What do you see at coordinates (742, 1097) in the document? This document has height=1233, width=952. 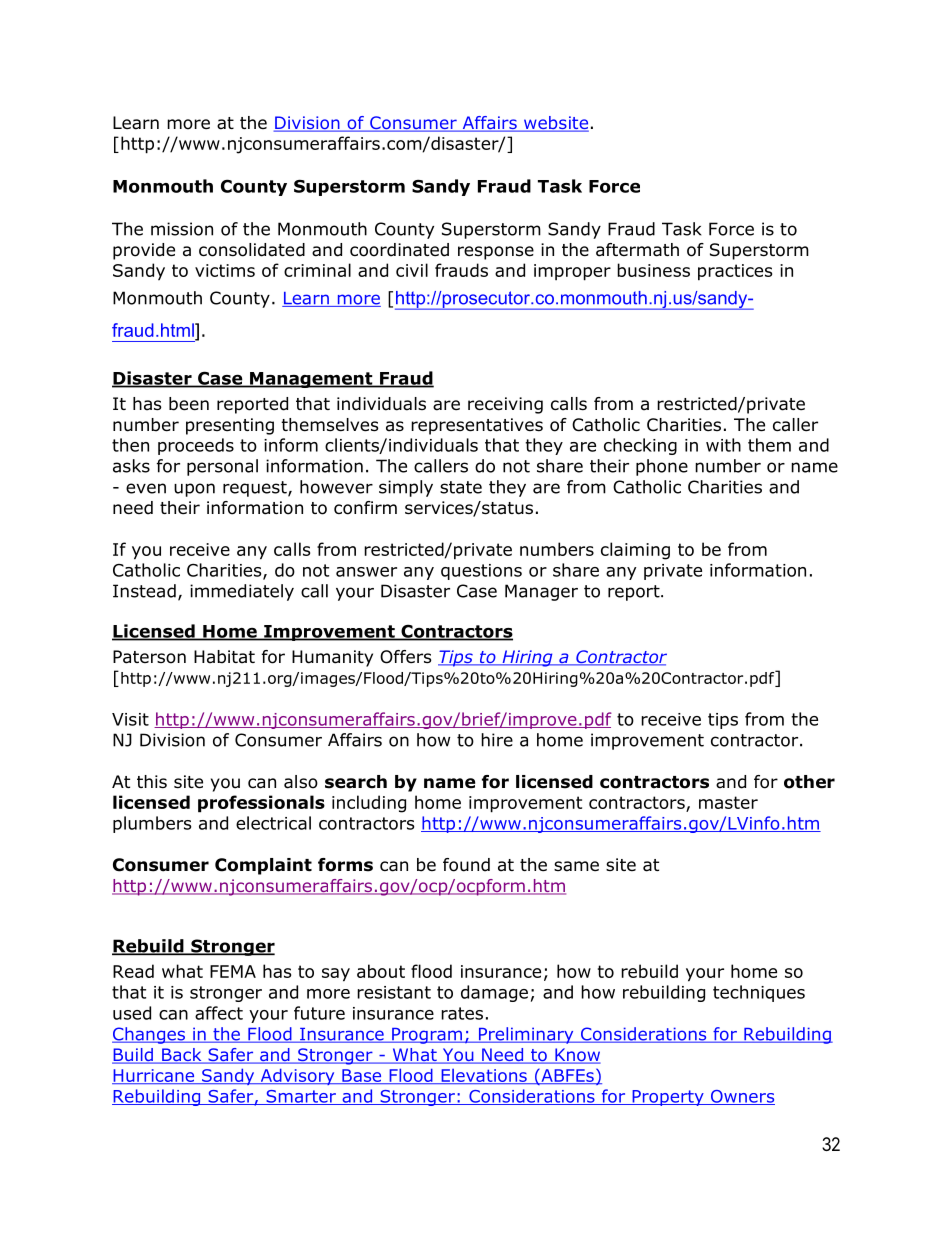 I see `Owners` at bounding box center [742, 1097].
